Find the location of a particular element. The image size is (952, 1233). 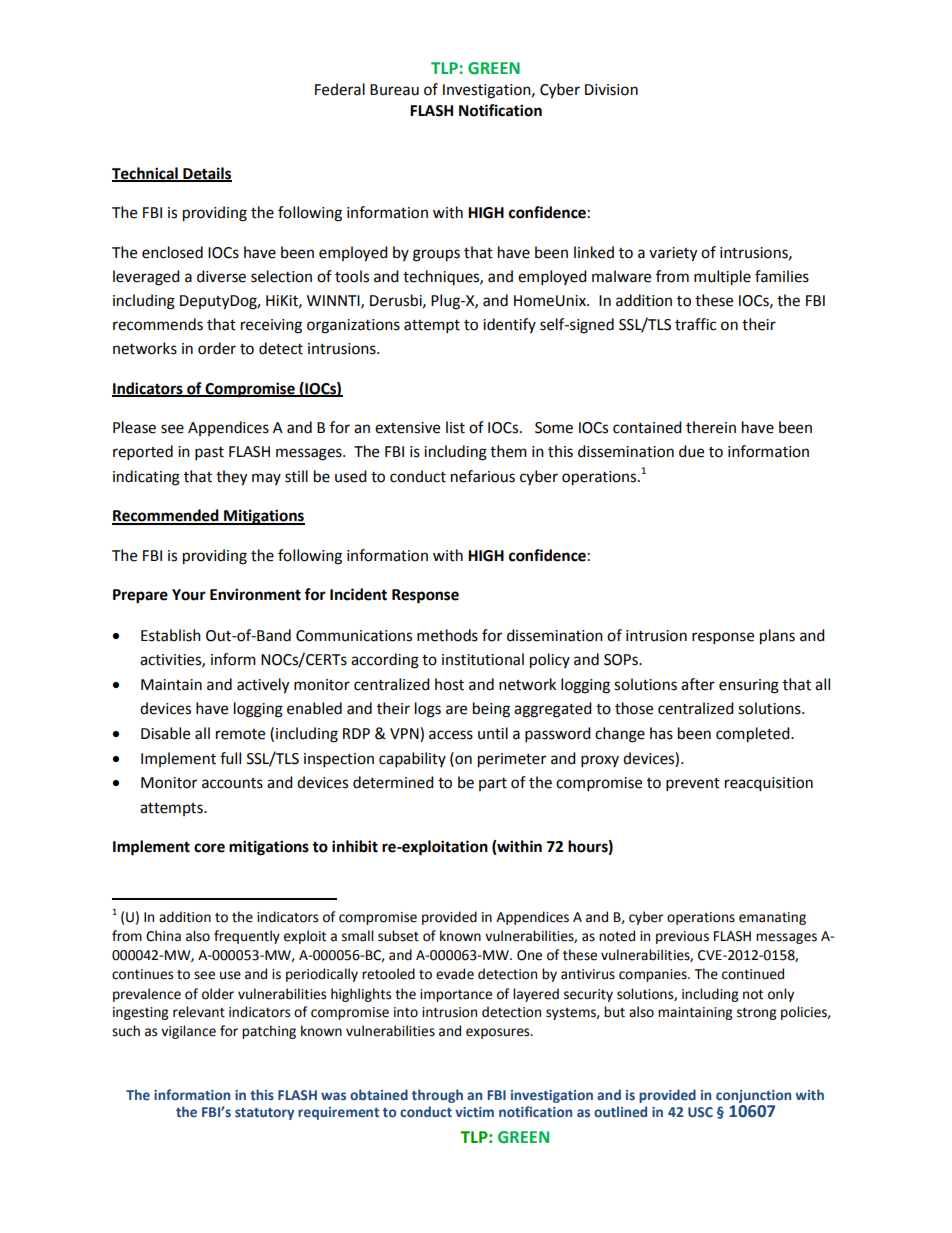

due is located at coordinates (691, 451).
